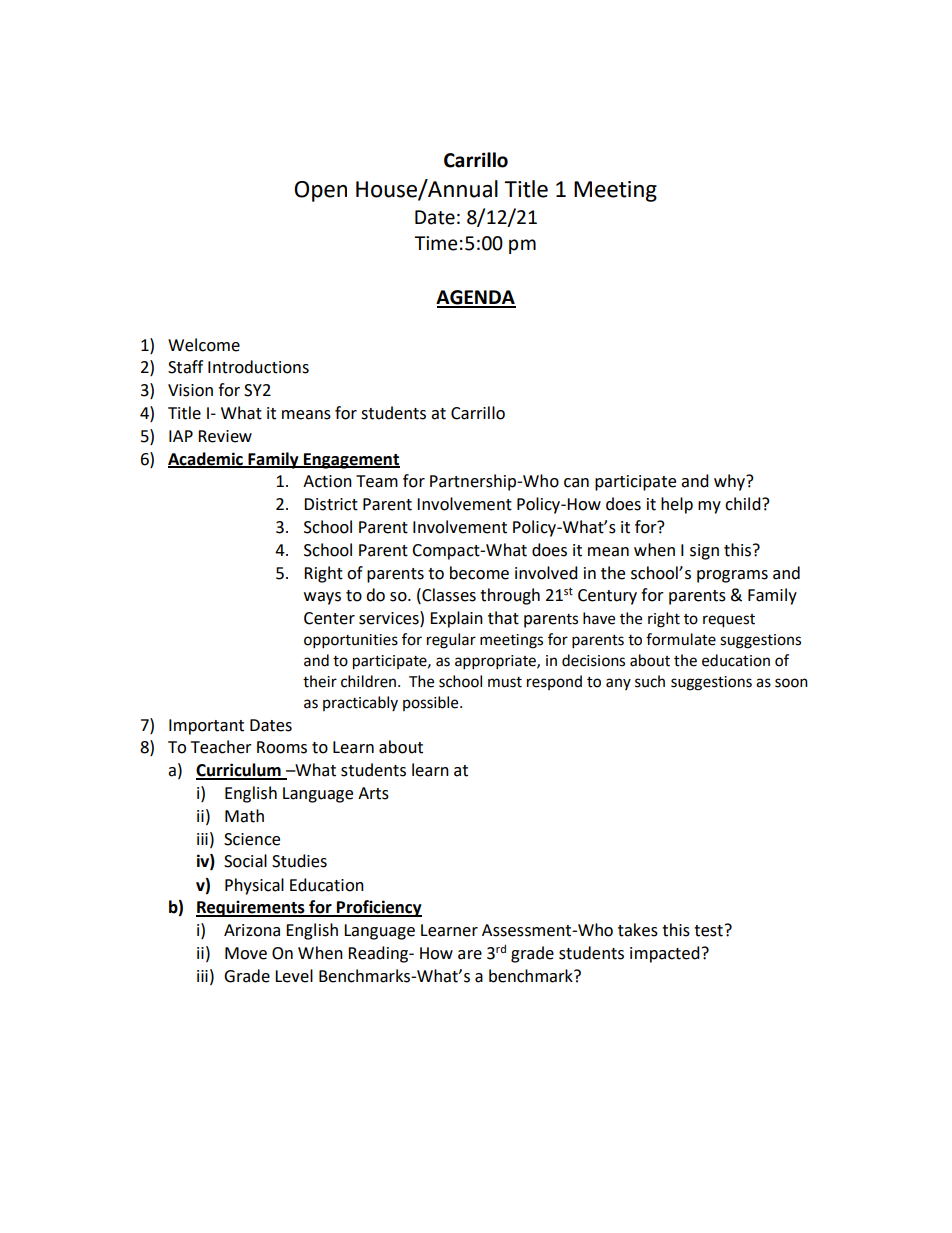 The width and height of the screenshot is (952, 1233). Describe the element at coordinates (476, 298) in the screenshot. I see `AGENDA` at that location.
